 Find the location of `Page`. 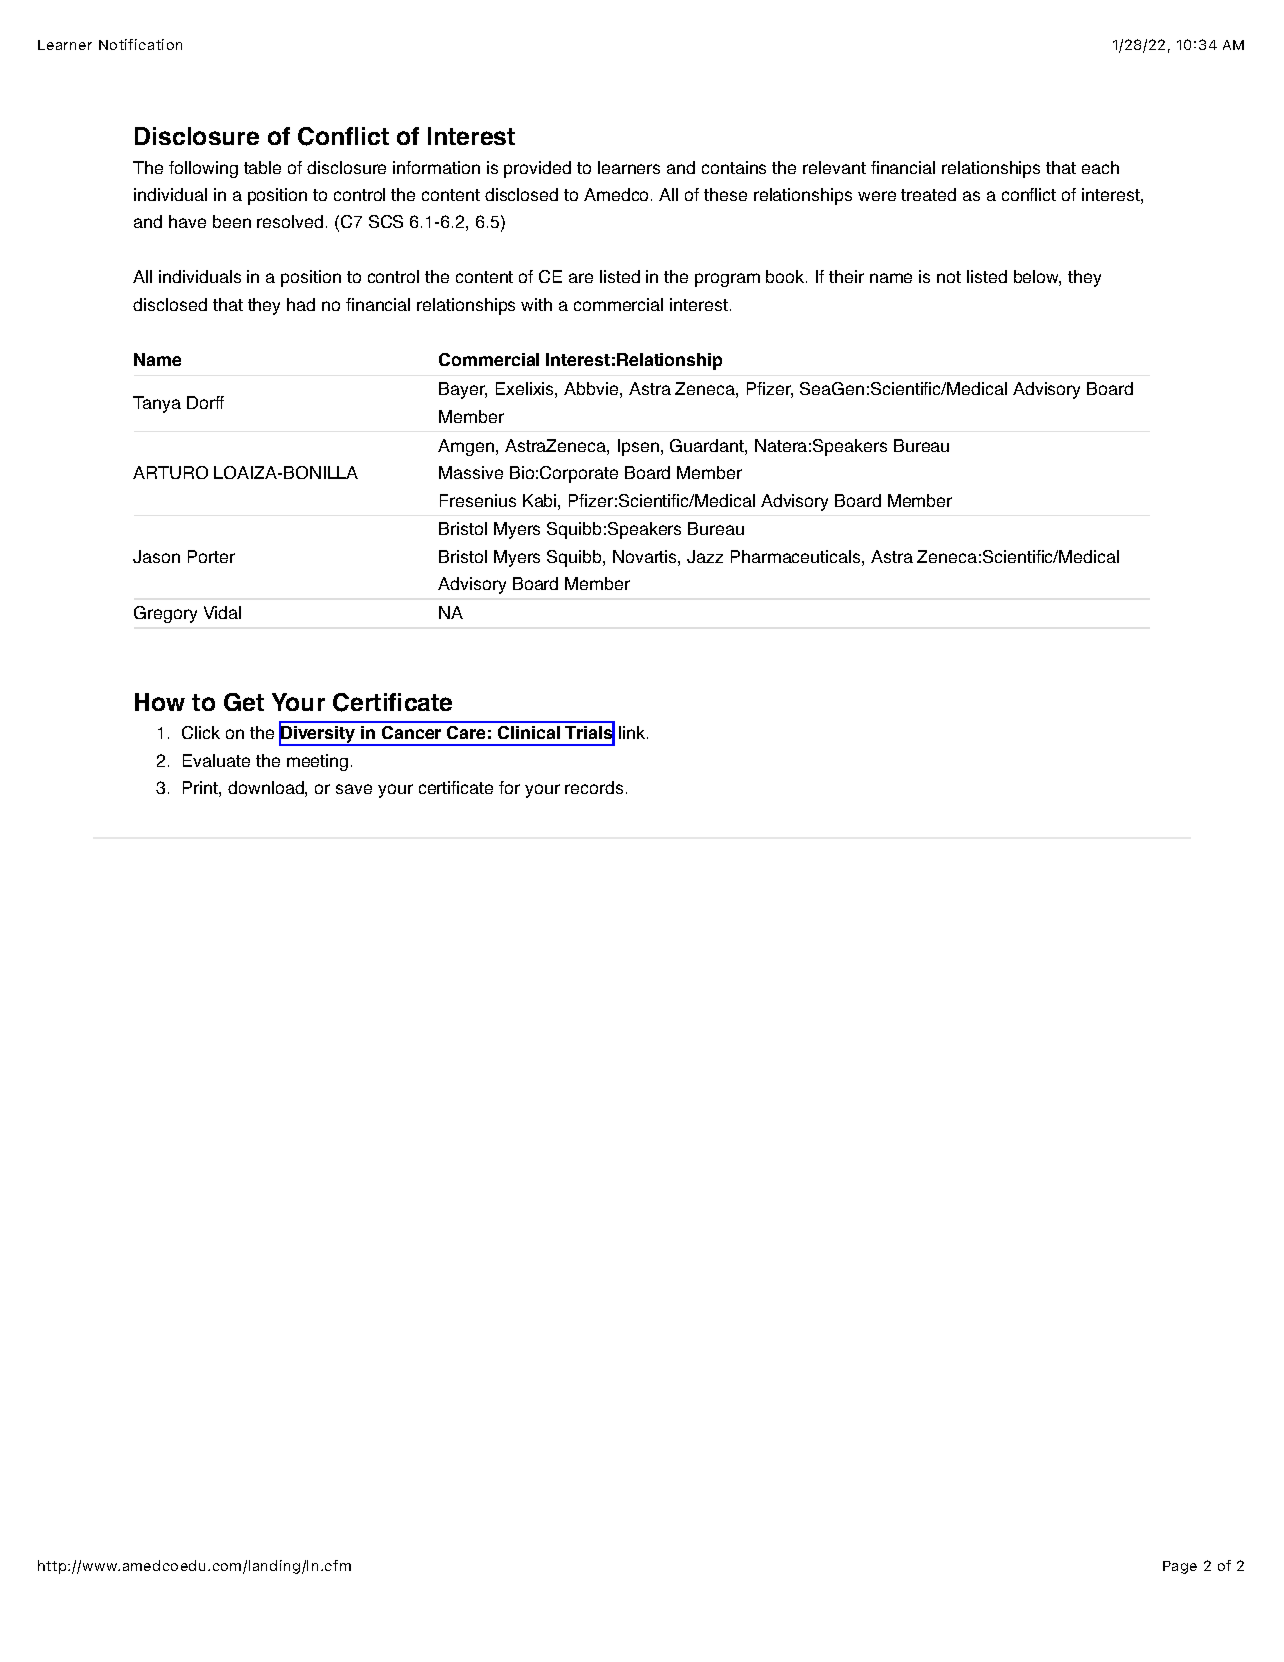

Page is located at coordinates (1180, 1567).
